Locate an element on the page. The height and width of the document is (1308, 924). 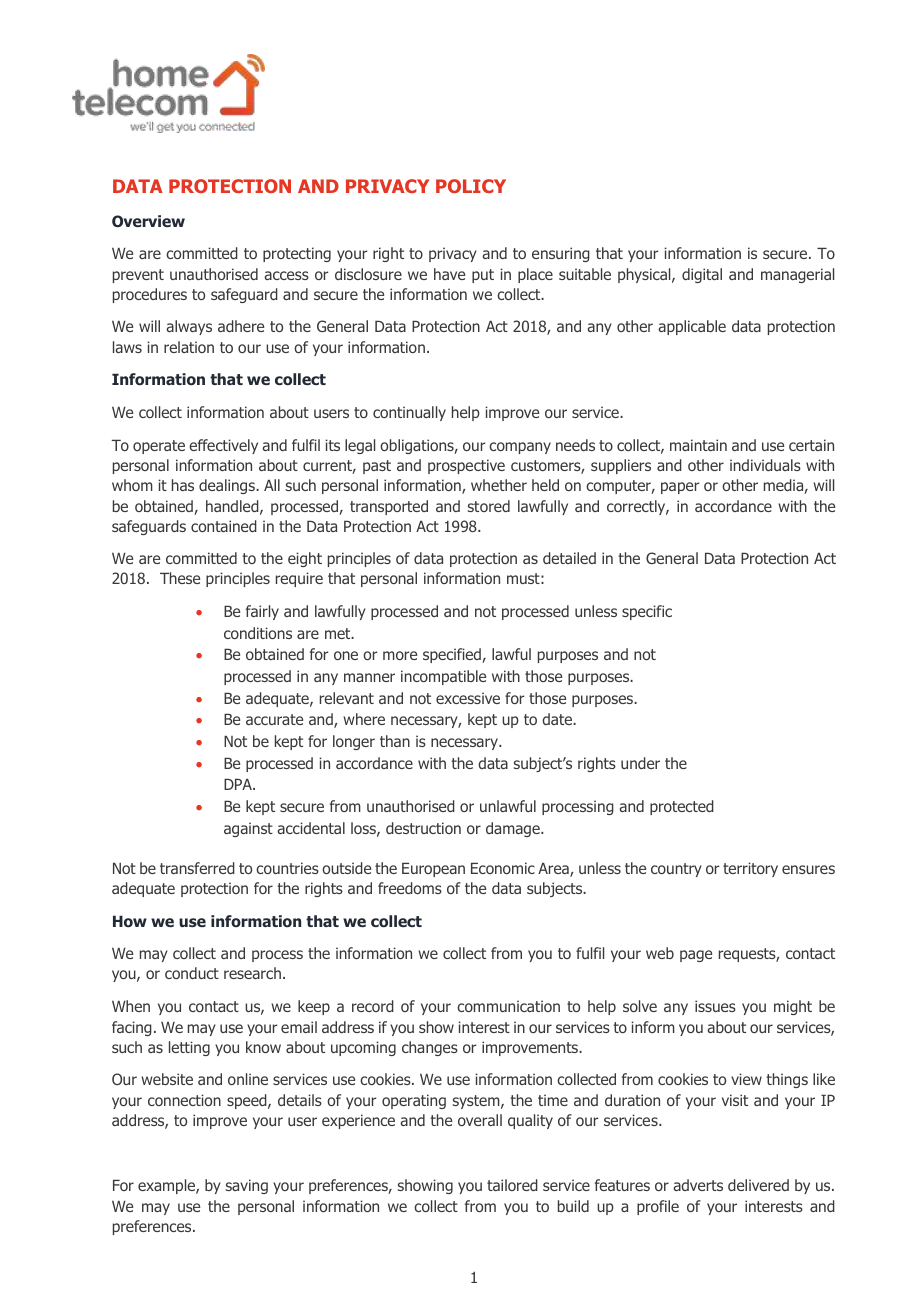
digital is located at coordinates (702, 275).
